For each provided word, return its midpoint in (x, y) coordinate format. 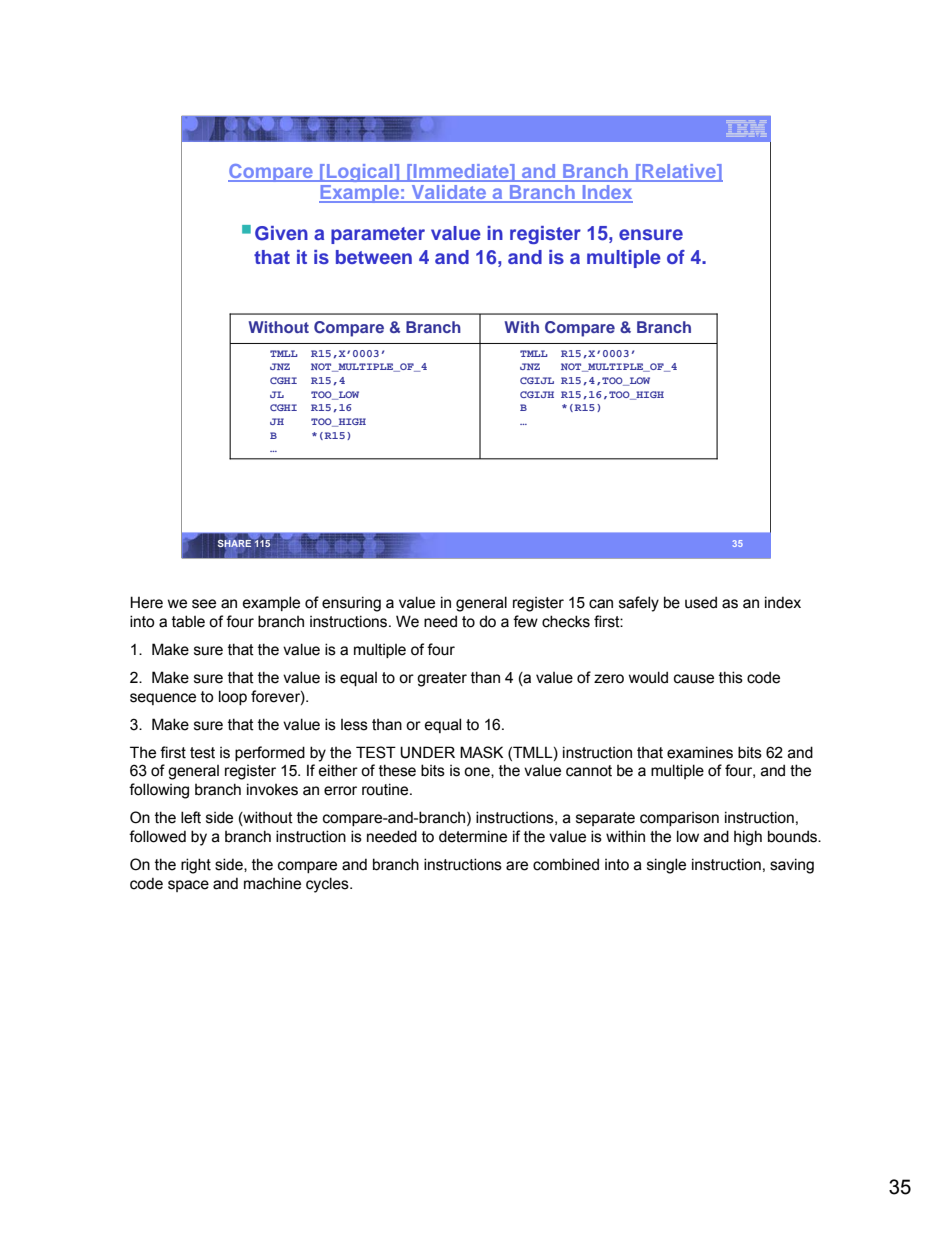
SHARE (236, 543)
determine (473, 836)
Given (281, 233)
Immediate (461, 172)
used (701, 602)
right (196, 866)
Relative (679, 172)
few (525, 621)
